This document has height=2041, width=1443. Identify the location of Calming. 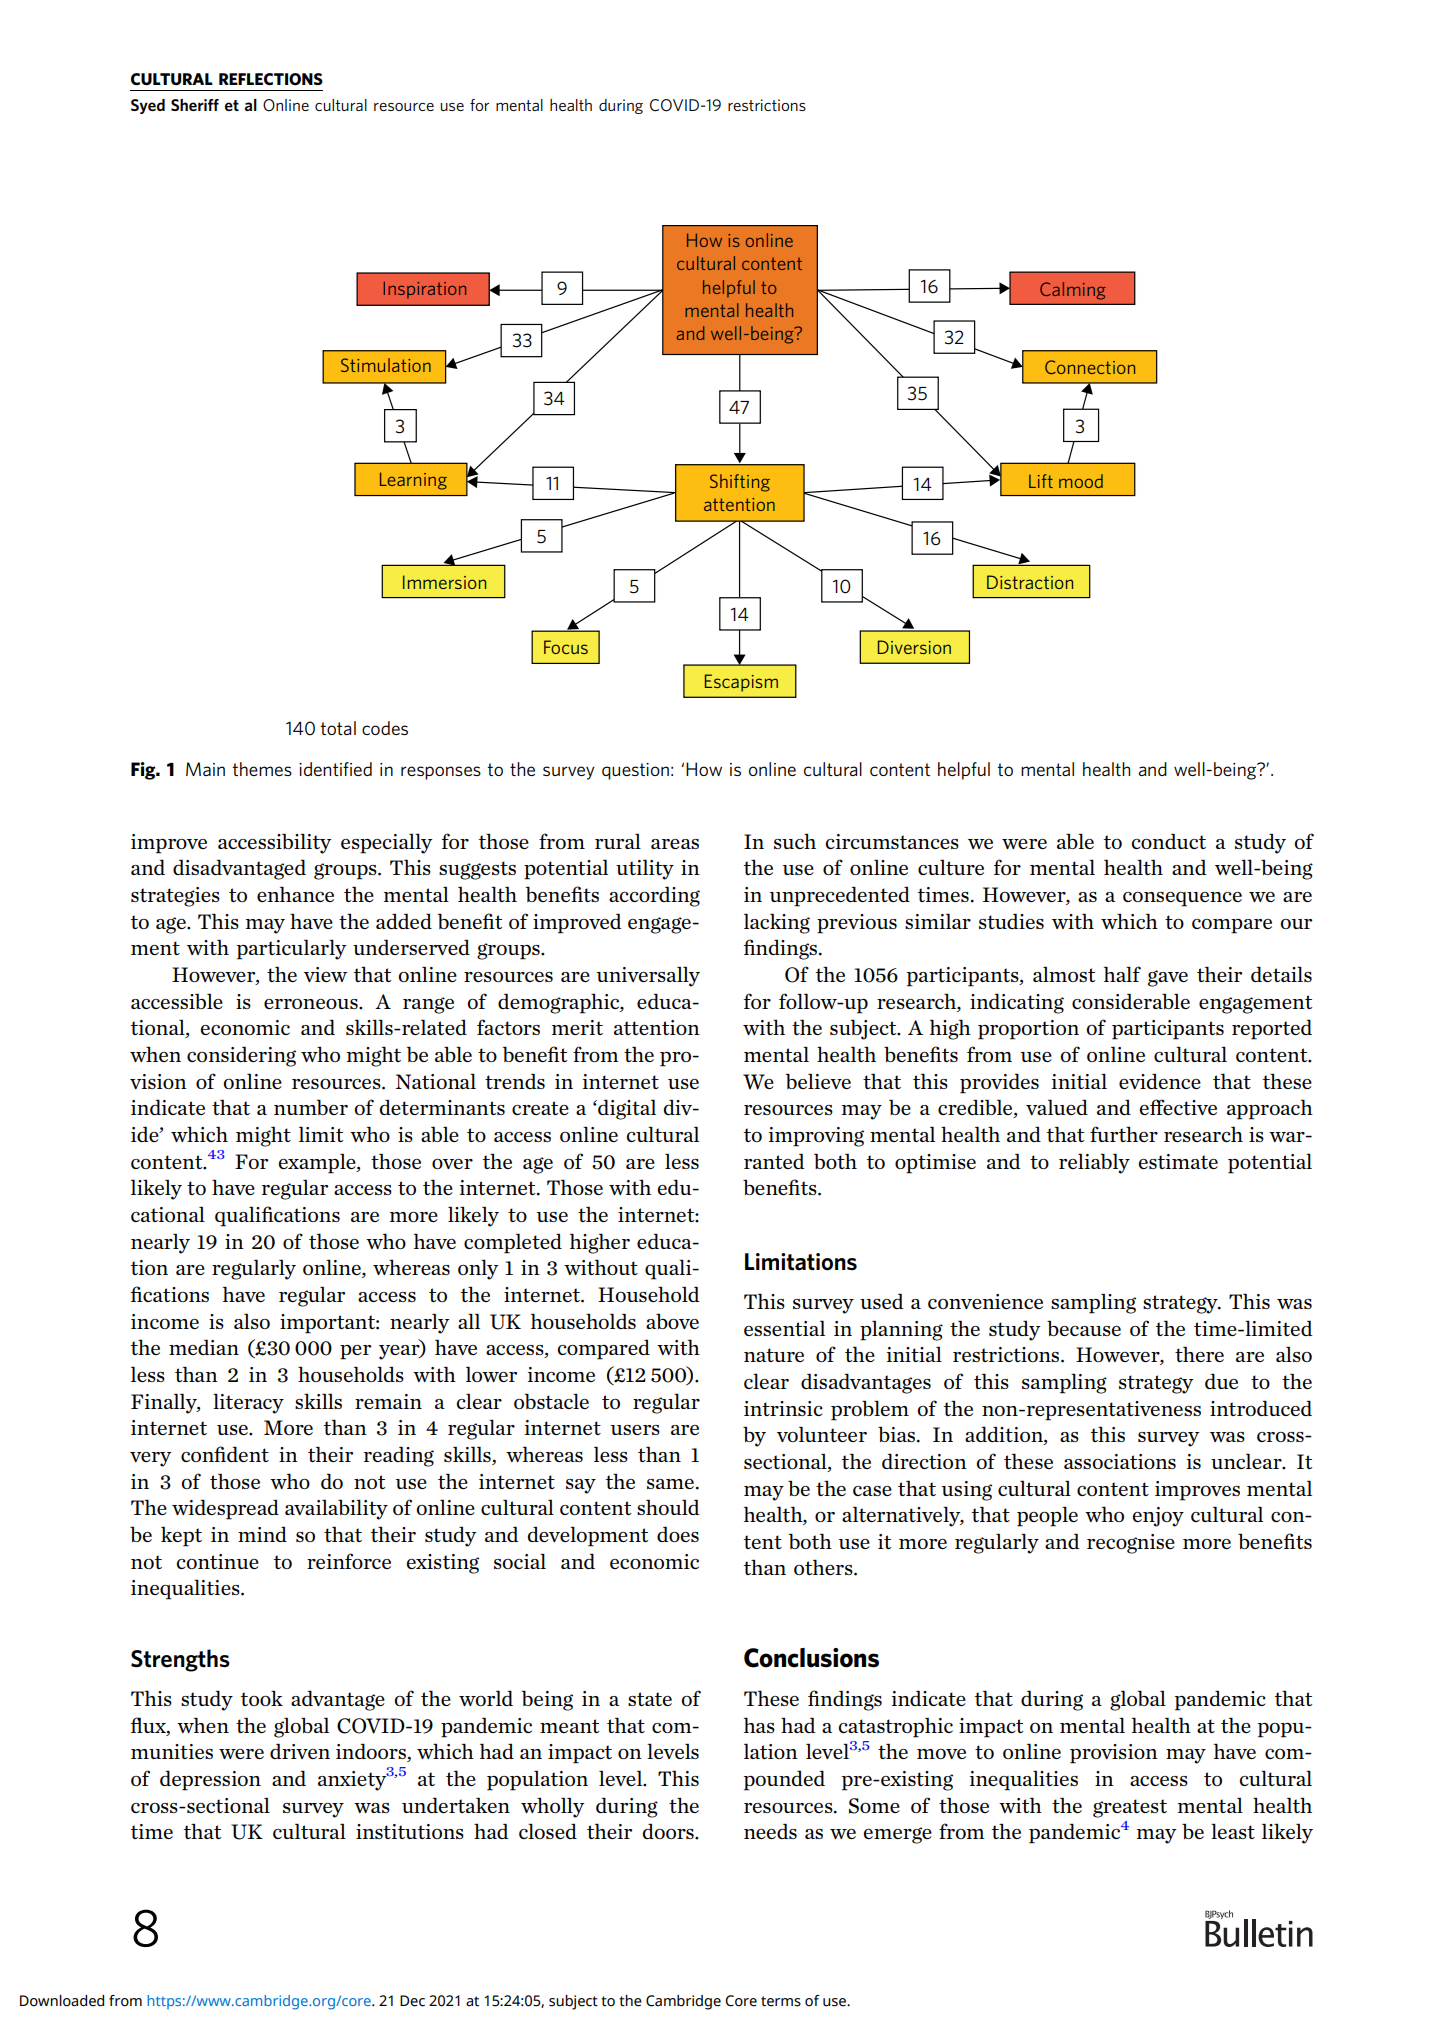
(1073, 291).
